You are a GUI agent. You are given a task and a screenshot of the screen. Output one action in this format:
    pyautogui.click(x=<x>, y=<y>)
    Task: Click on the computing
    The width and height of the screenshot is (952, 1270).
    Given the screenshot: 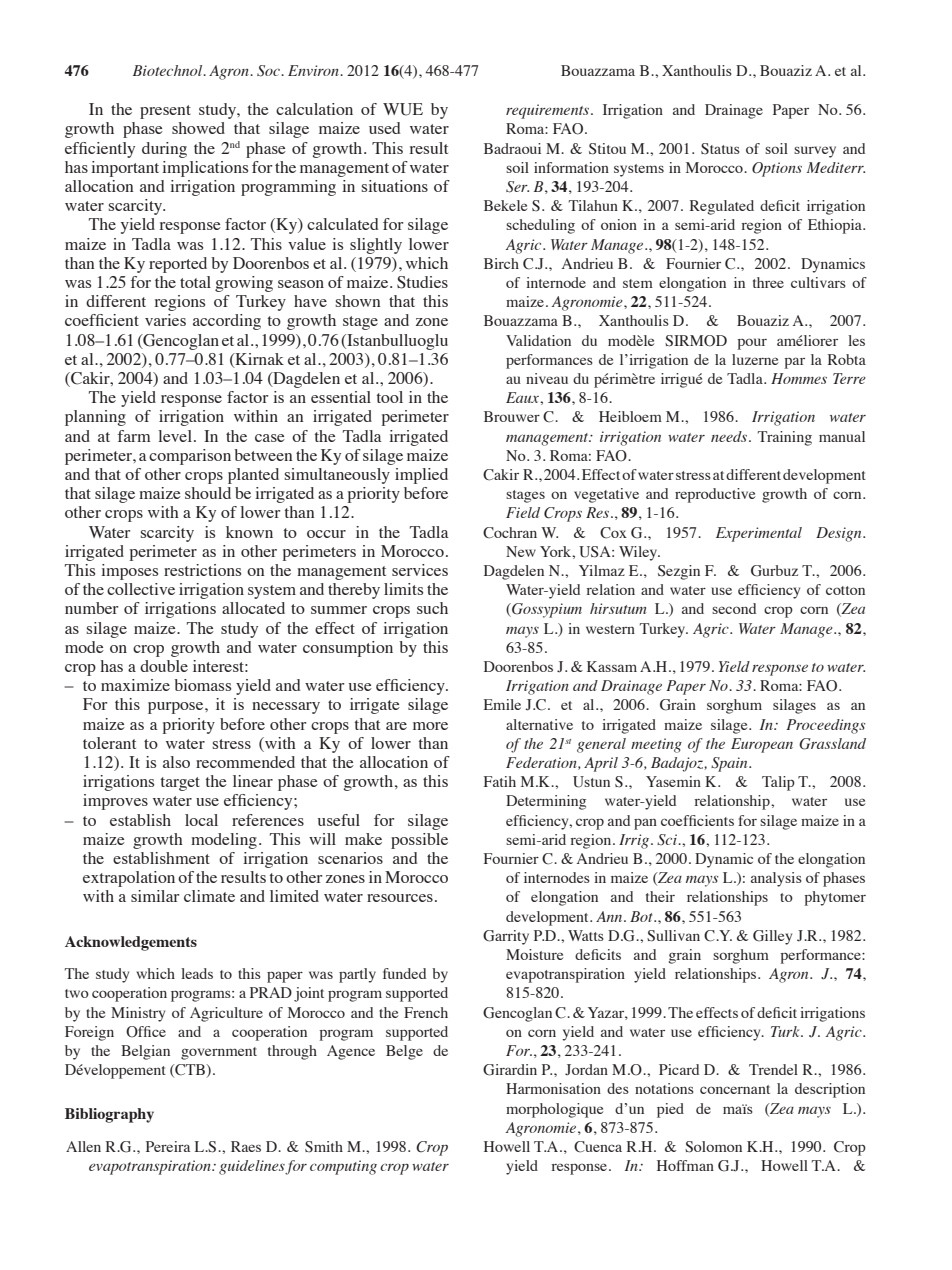 What is the action you would take?
    pyautogui.click(x=343, y=1167)
